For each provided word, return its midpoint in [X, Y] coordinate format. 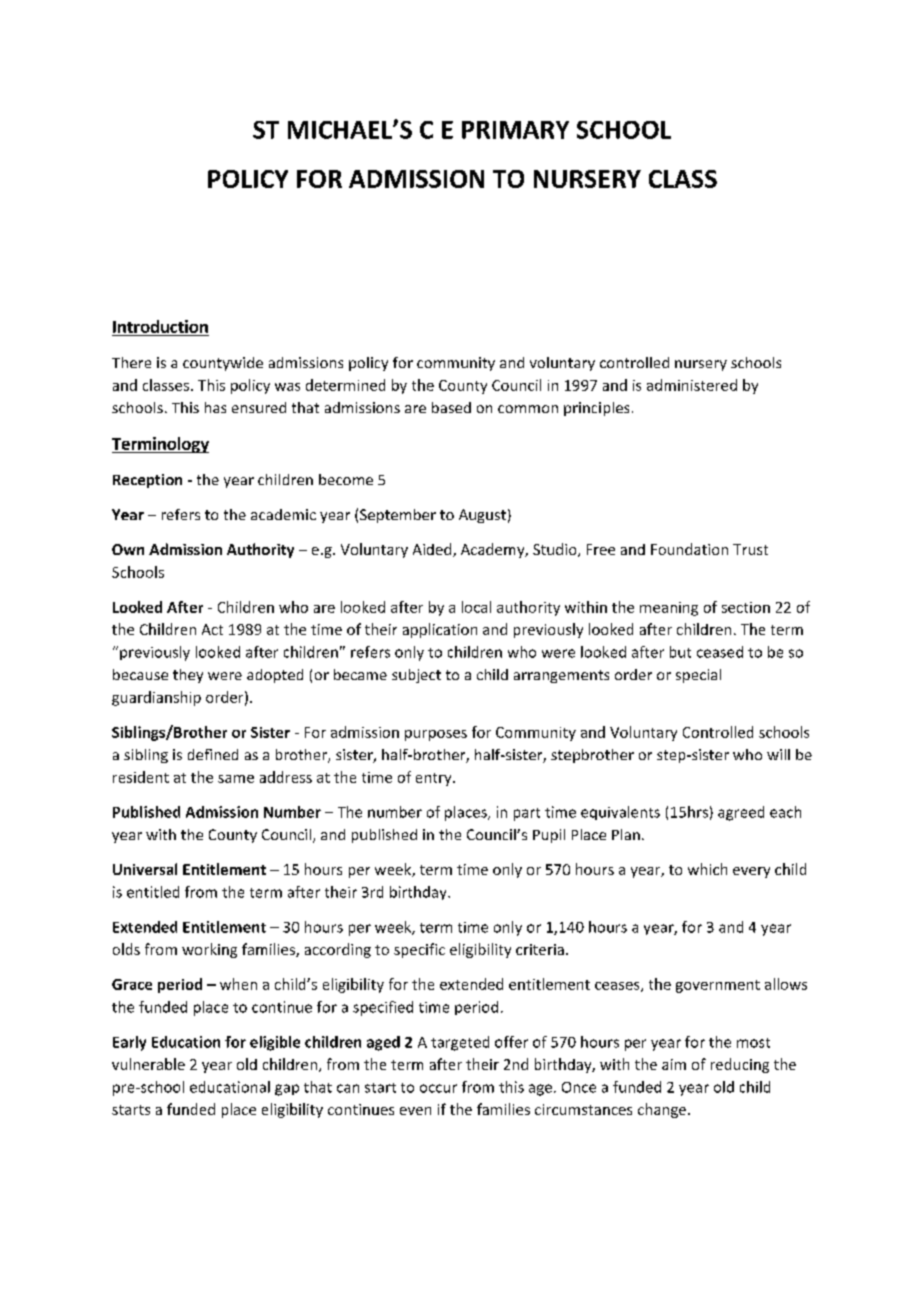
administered [692, 385]
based [451, 407]
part [527, 814]
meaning [669, 609]
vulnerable [148, 1064]
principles [596, 409]
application [440, 630]
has [215, 407]
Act [212, 629]
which [707, 869]
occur [438, 1088]
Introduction [160, 326]
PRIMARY [515, 130]
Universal [145, 869]
